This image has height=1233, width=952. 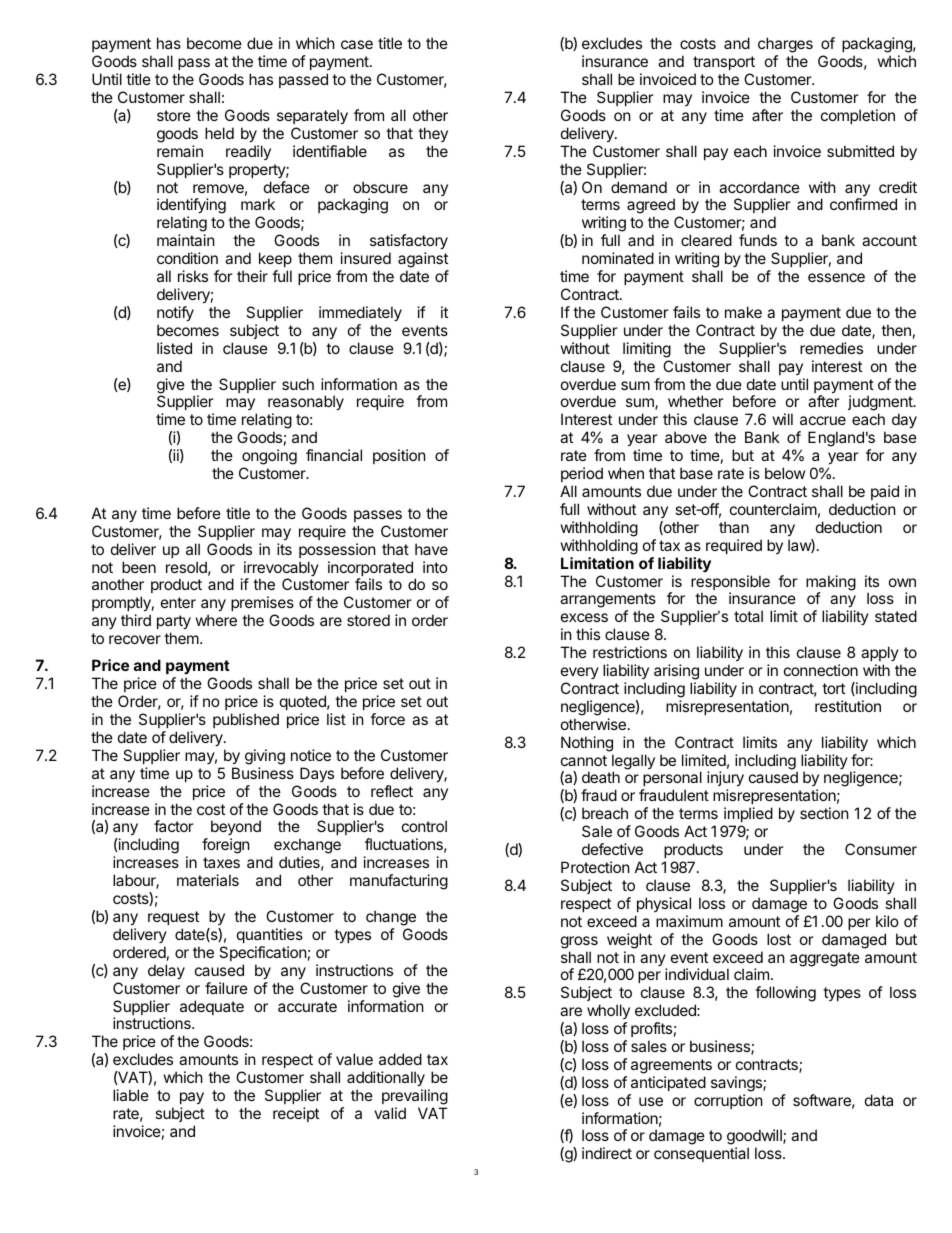 What do you see at coordinates (433, 134) in the image?
I see `they` at bounding box center [433, 134].
